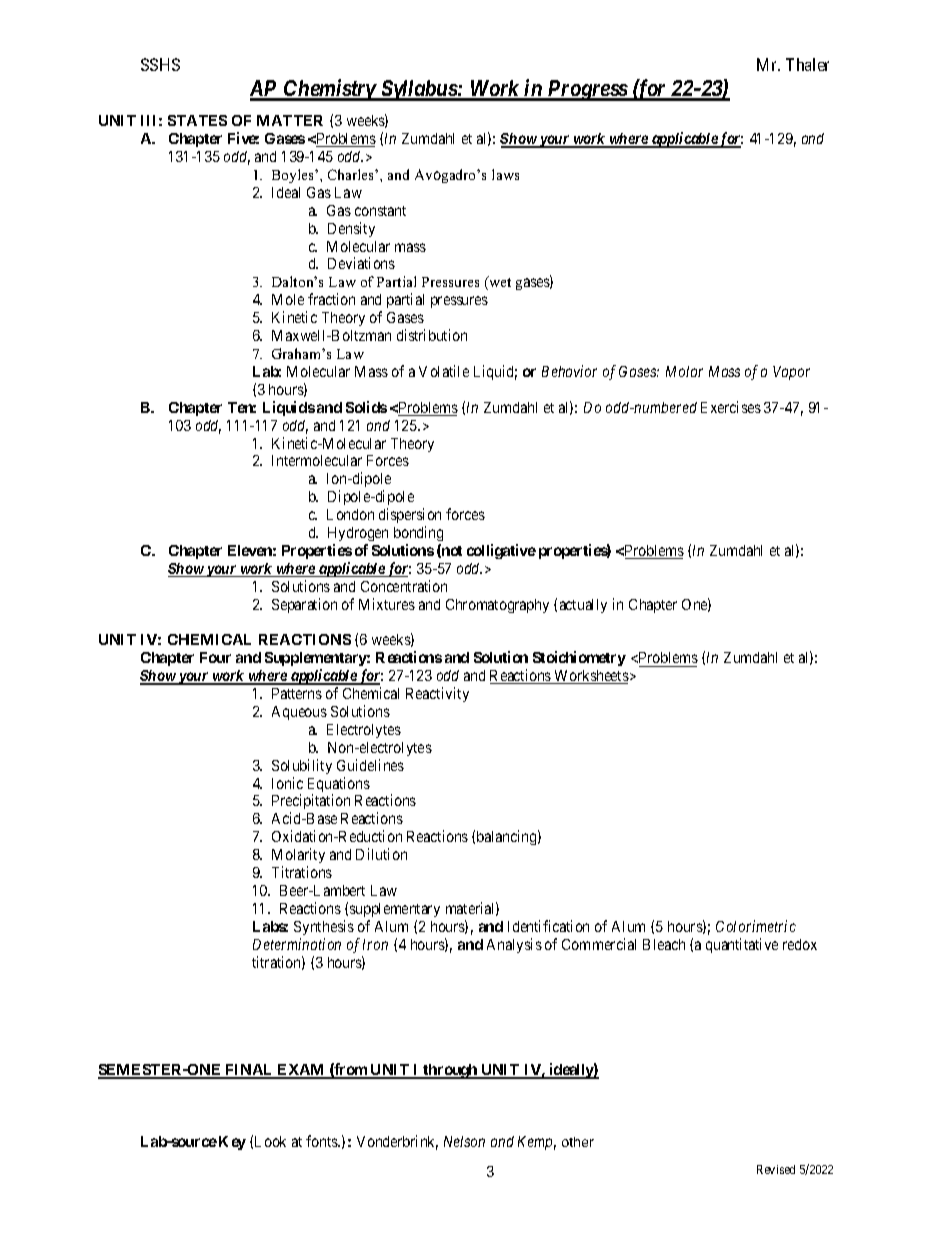  Describe the element at coordinates (366, 407) in the document. I see `Solids` at that location.
